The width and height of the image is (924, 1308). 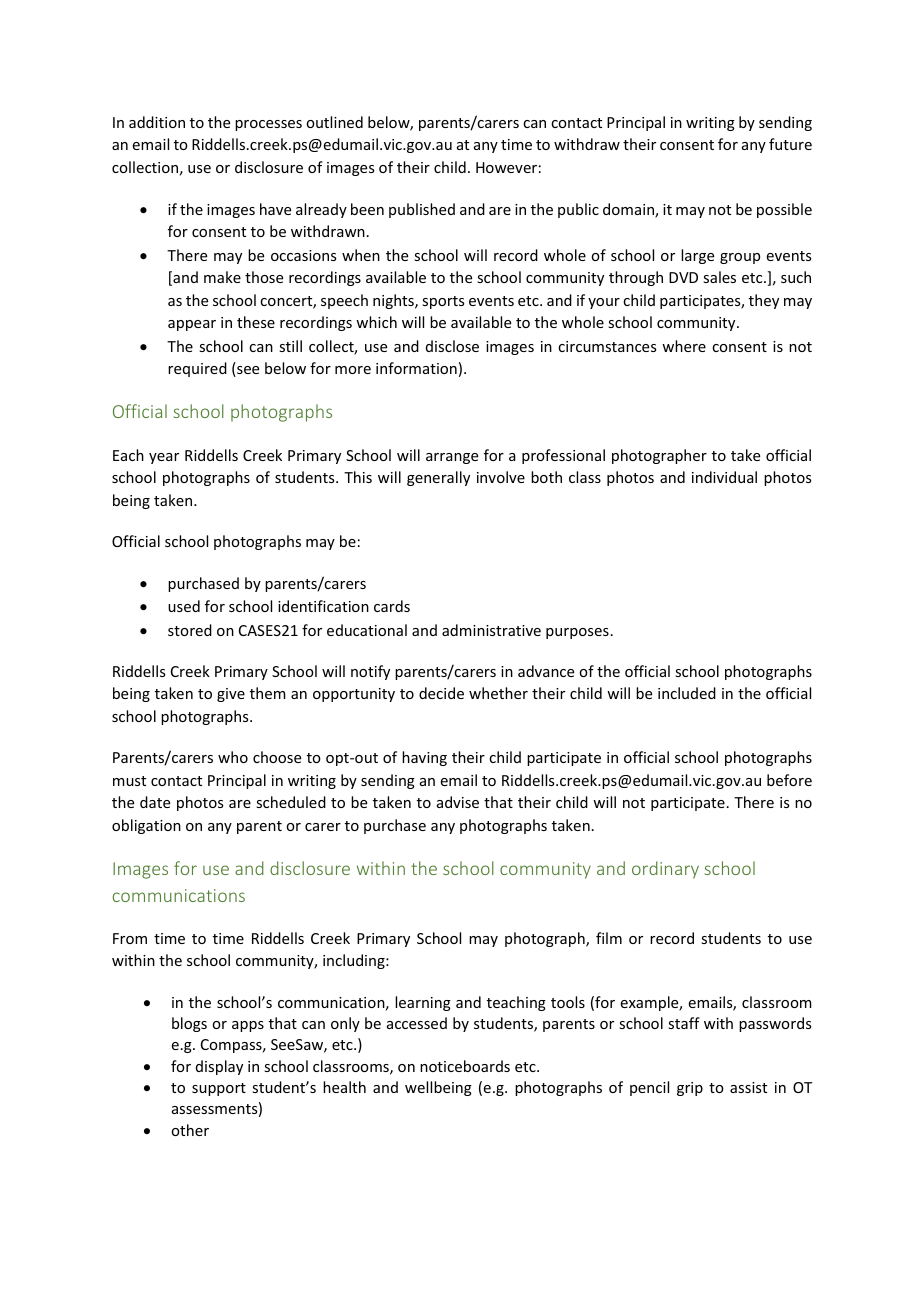 What do you see at coordinates (416, 368) in the image?
I see `information` at bounding box center [416, 368].
